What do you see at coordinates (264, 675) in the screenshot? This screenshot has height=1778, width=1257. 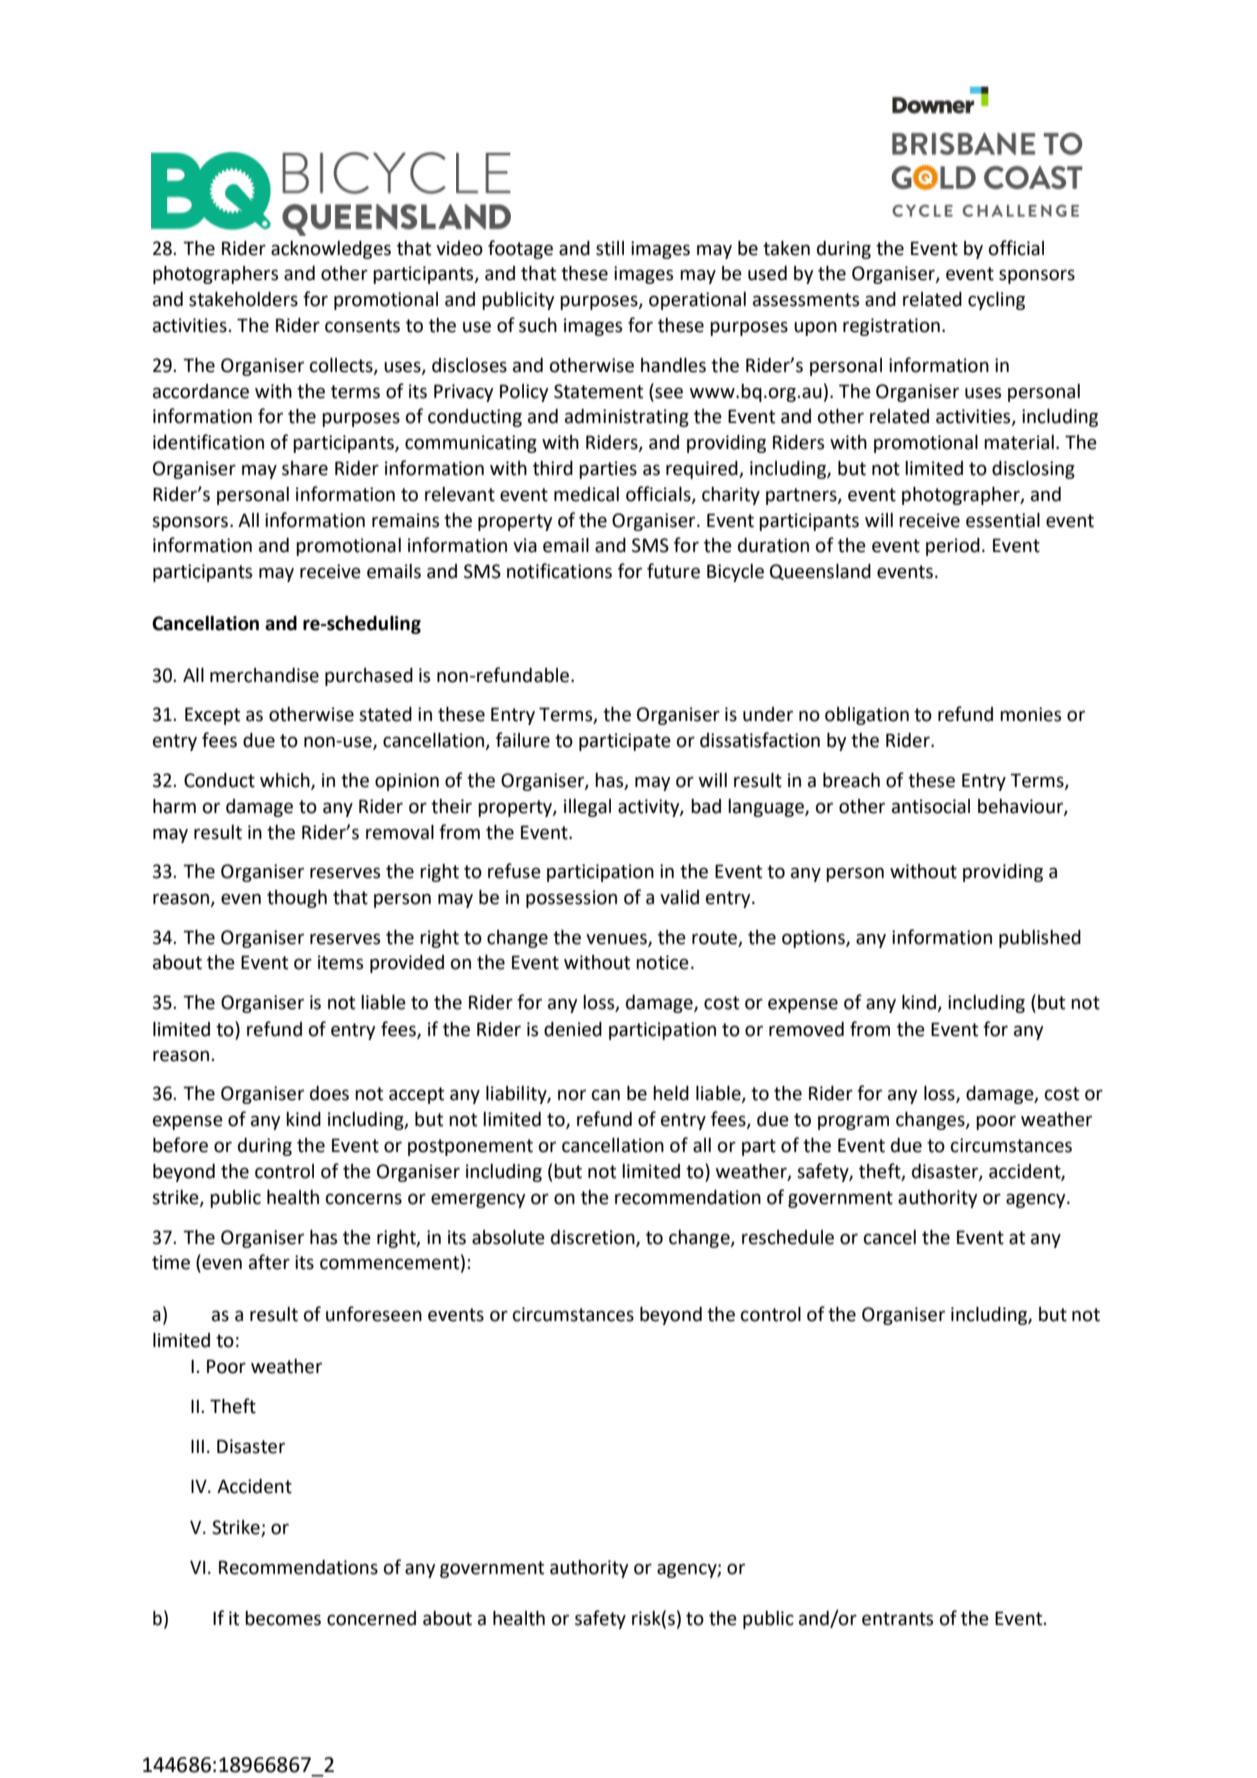 I see `merchandise` at bounding box center [264, 675].
